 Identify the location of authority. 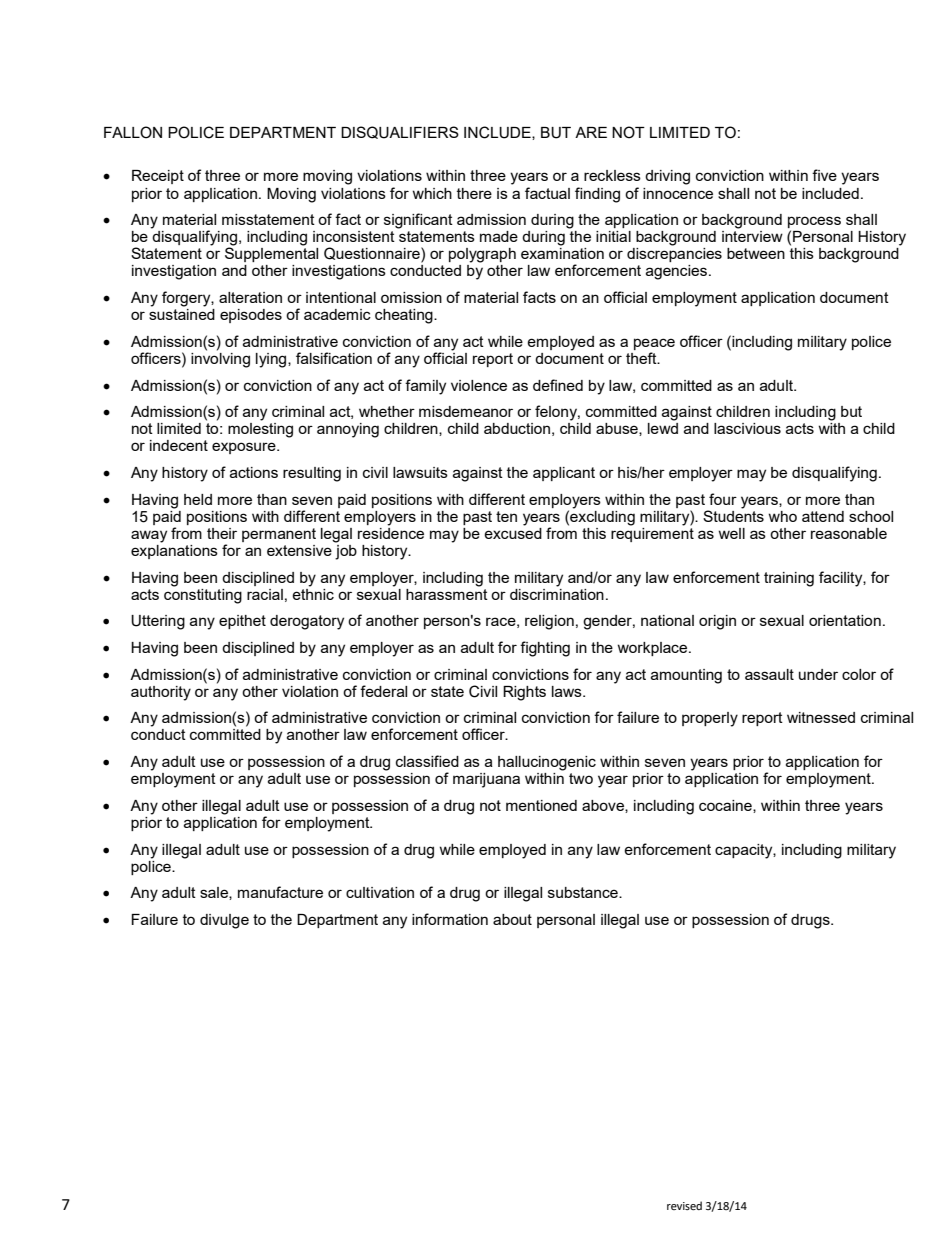
(161, 693).
